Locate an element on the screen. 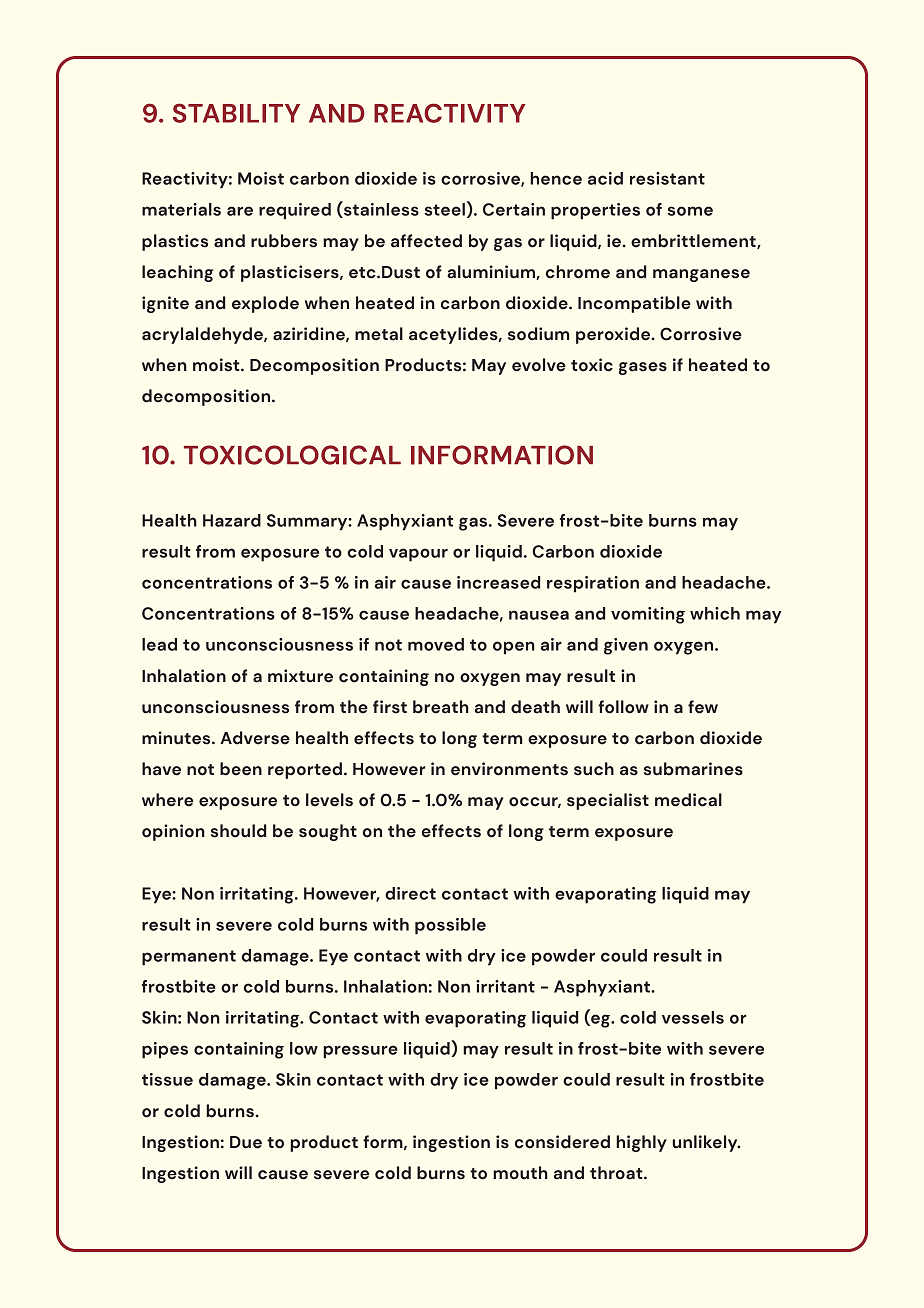  steel is located at coordinates (444, 209).
